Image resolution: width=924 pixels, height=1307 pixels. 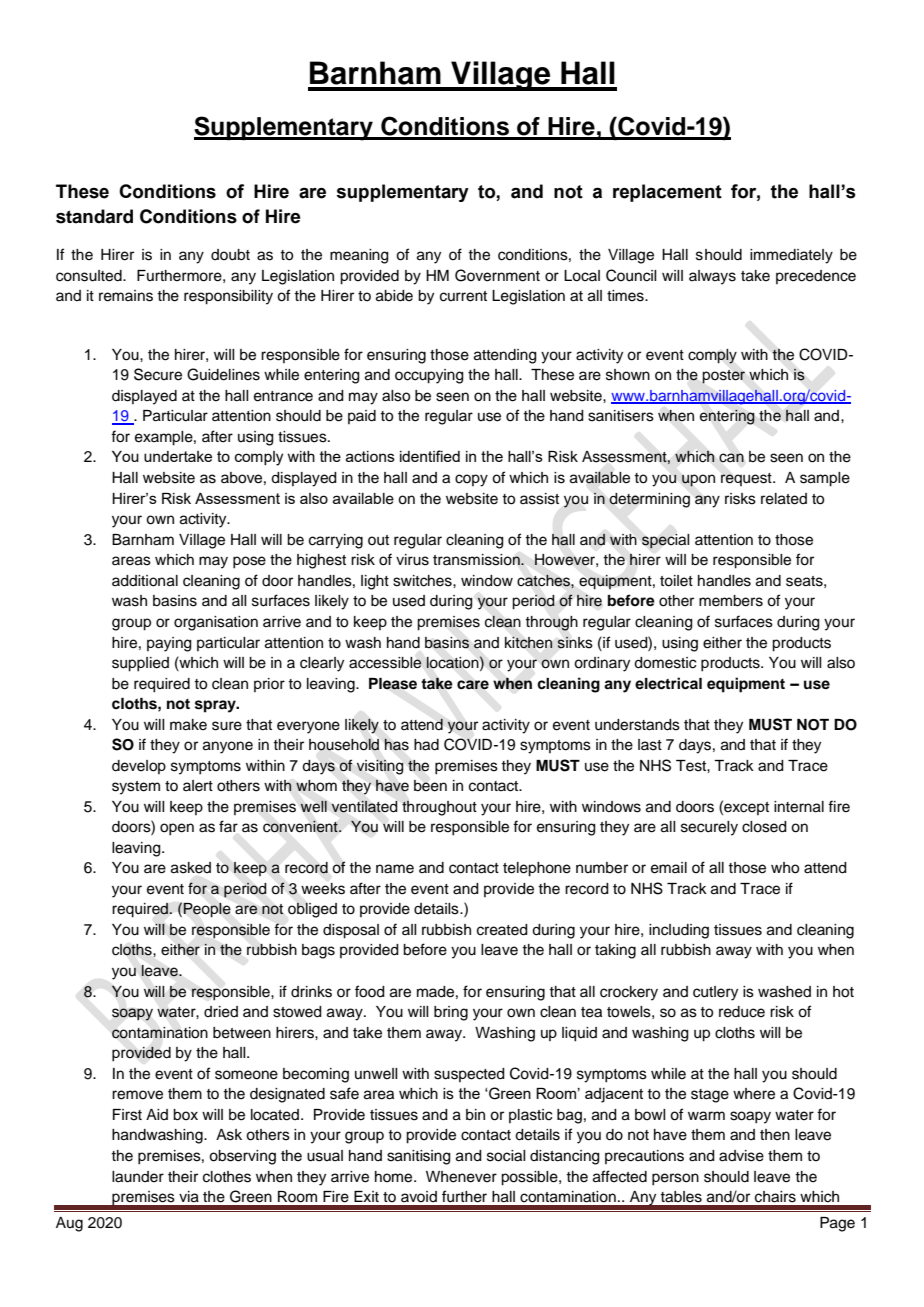 I want to click on related, so click(x=784, y=499).
